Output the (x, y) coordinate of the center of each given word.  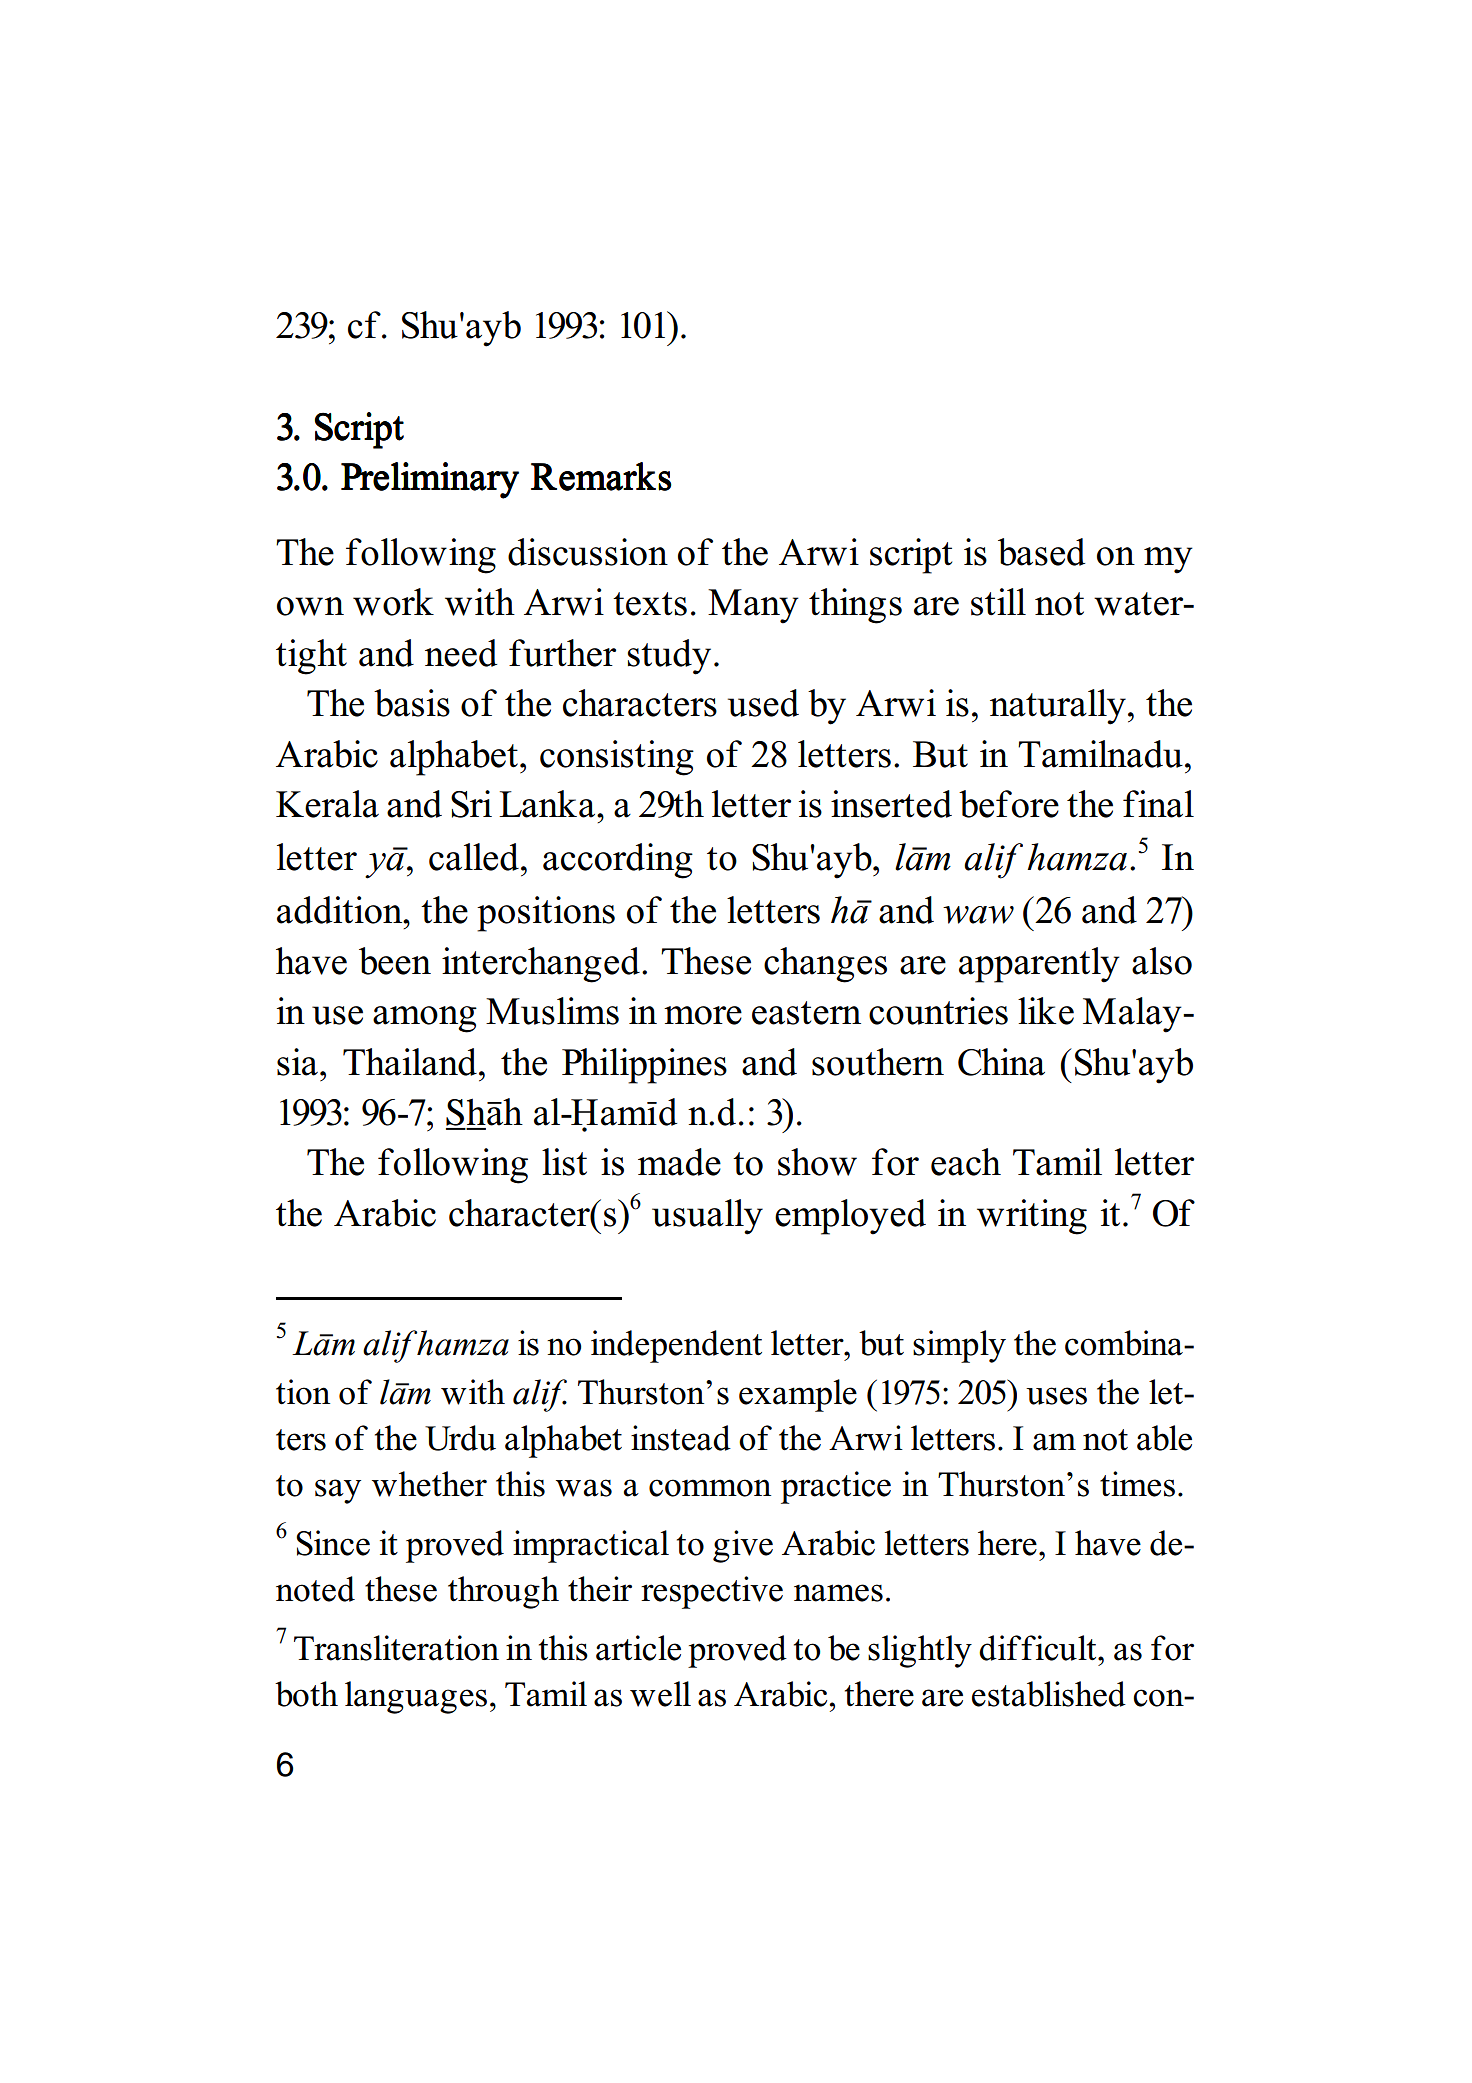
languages (416, 1697)
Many (753, 606)
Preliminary (430, 480)
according (618, 861)
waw (978, 915)
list (564, 1162)
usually (707, 1217)
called (474, 857)
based (1041, 552)
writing (1032, 1217)
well (660, 1694)
